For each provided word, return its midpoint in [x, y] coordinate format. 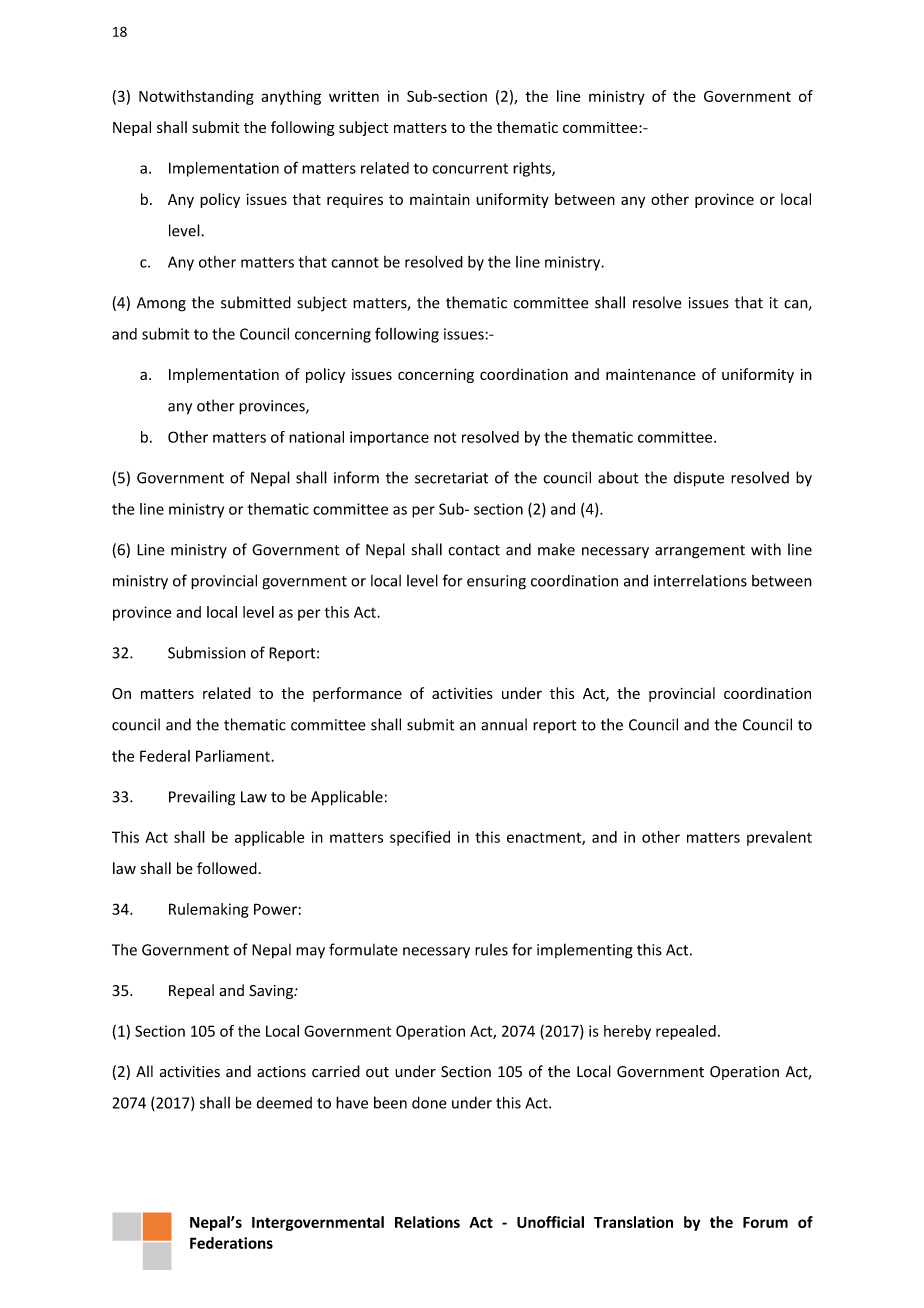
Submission [207, 652]
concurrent [470, 168]
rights [533, 169]
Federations [231, 1243]
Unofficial [550, 1222]
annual [504, 724]
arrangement [700, 552]
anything [291, 97]
